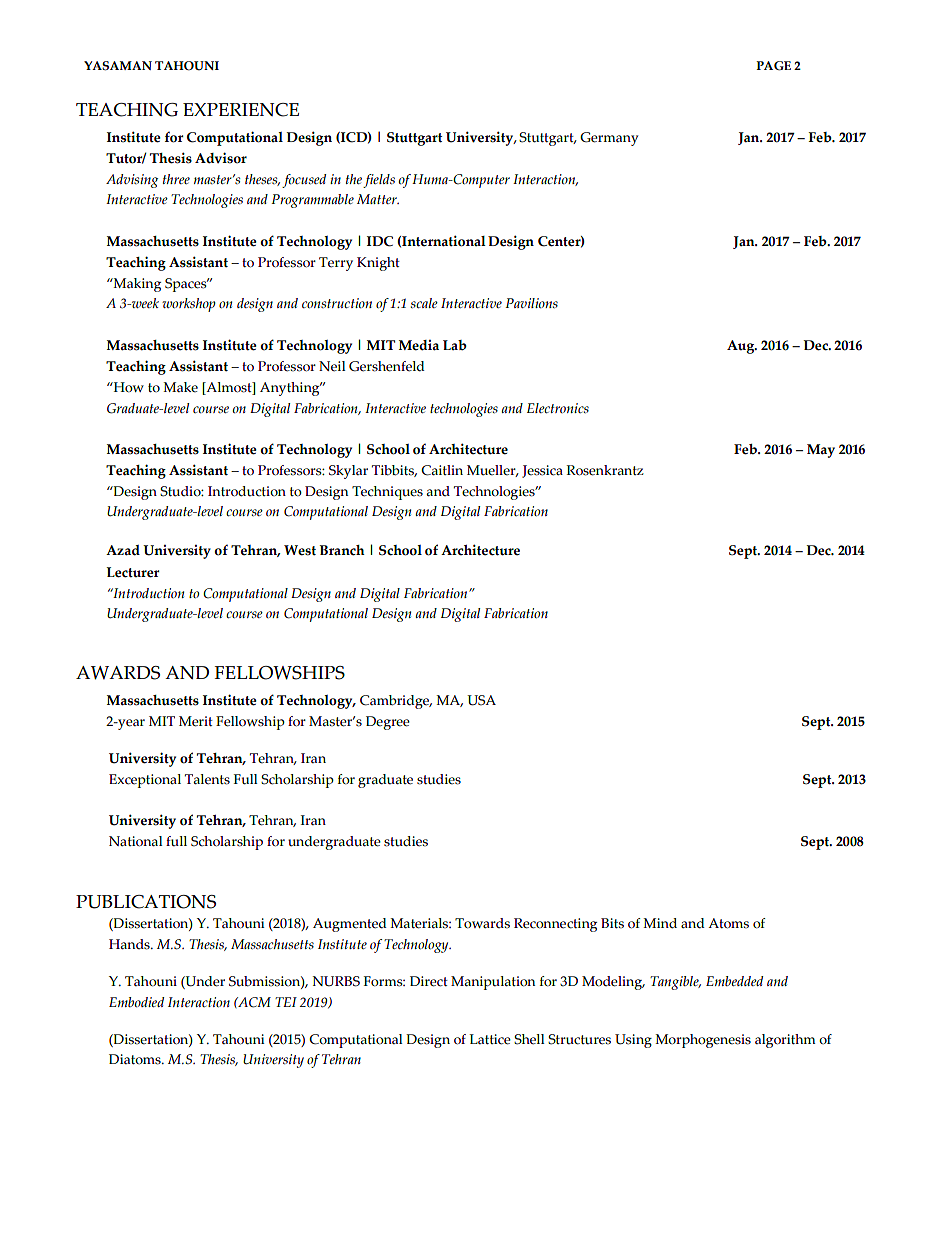 The height and width of the screenshot is (1233, 952). What do you see at coordinates (379, 181) in the screenshot?
I see `fields` at bounding box center [379, 181].
